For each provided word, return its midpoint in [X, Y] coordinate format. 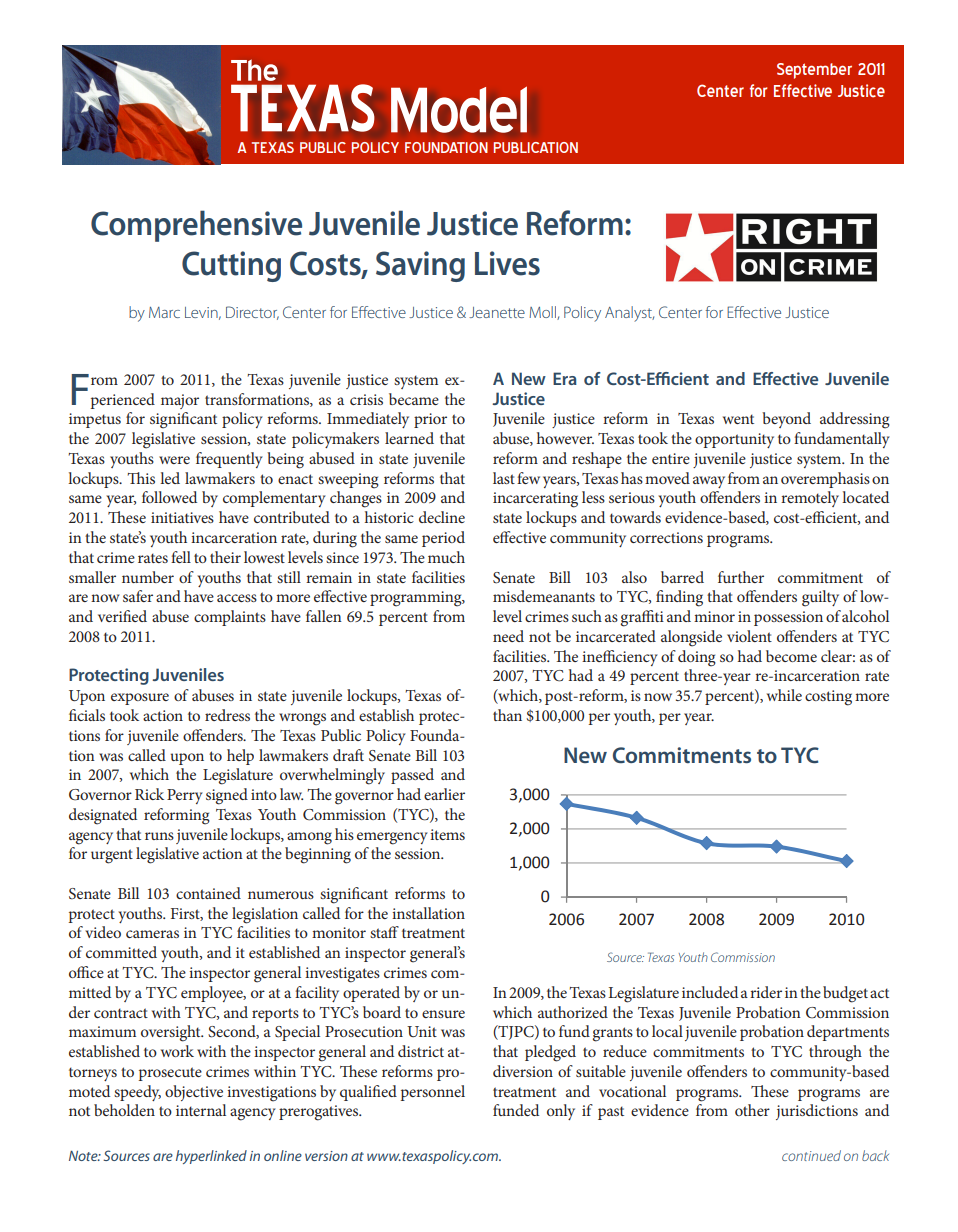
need [508, 636]
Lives [507, 263]
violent [749, 636]
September [814, 71]
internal [201, 1110]
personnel [433, 1093]
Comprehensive [196, 226]
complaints [230, 618]
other [752, 1110]
